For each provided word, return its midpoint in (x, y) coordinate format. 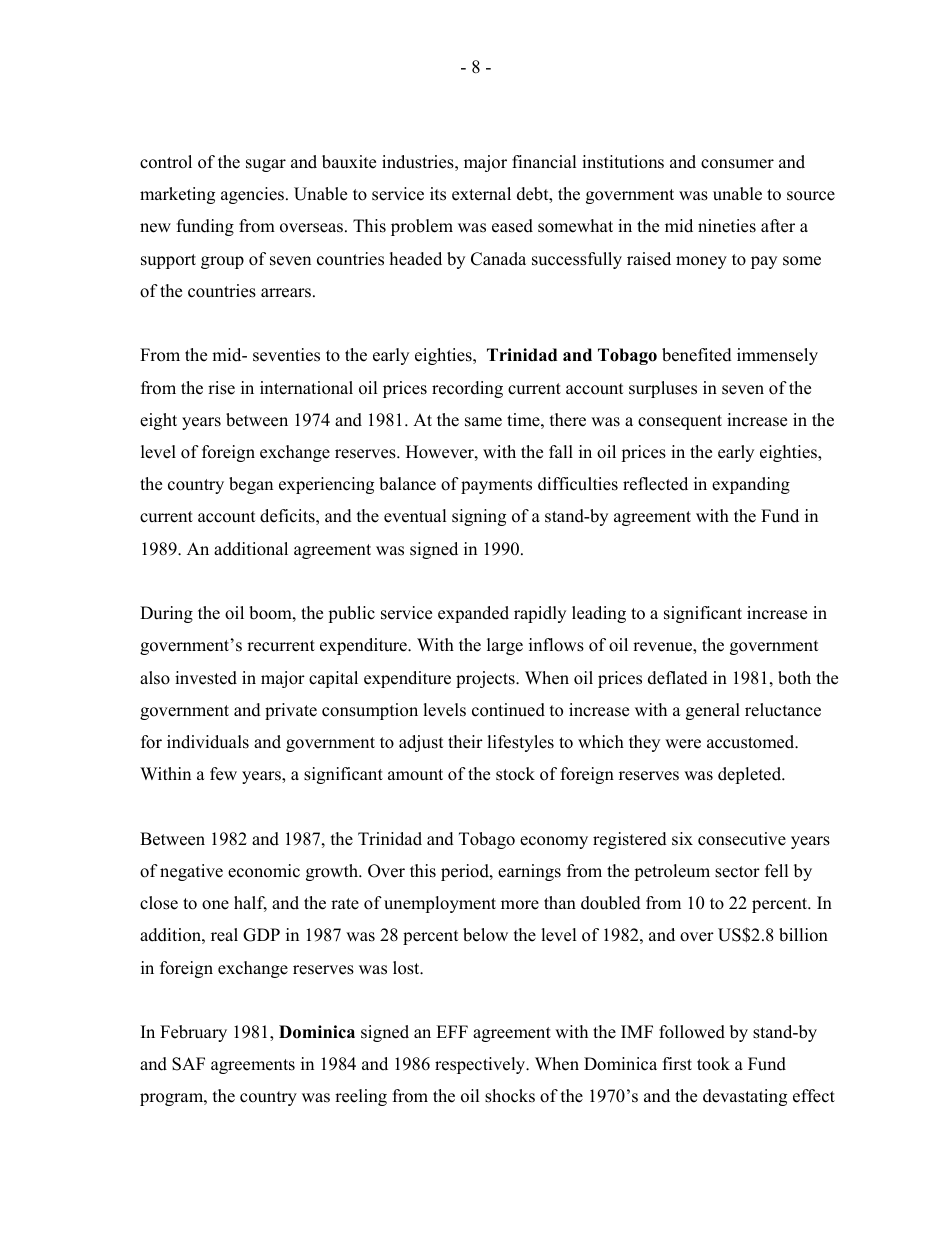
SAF (188, 1064)
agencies (252, 195)
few (223, 774)
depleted (751, 775)
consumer (737, 164)
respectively (481, 1065)
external (481, 194)
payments (496, 486)
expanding (751, 485)
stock (515, 774)
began (251, 485)
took (713, 1064)
